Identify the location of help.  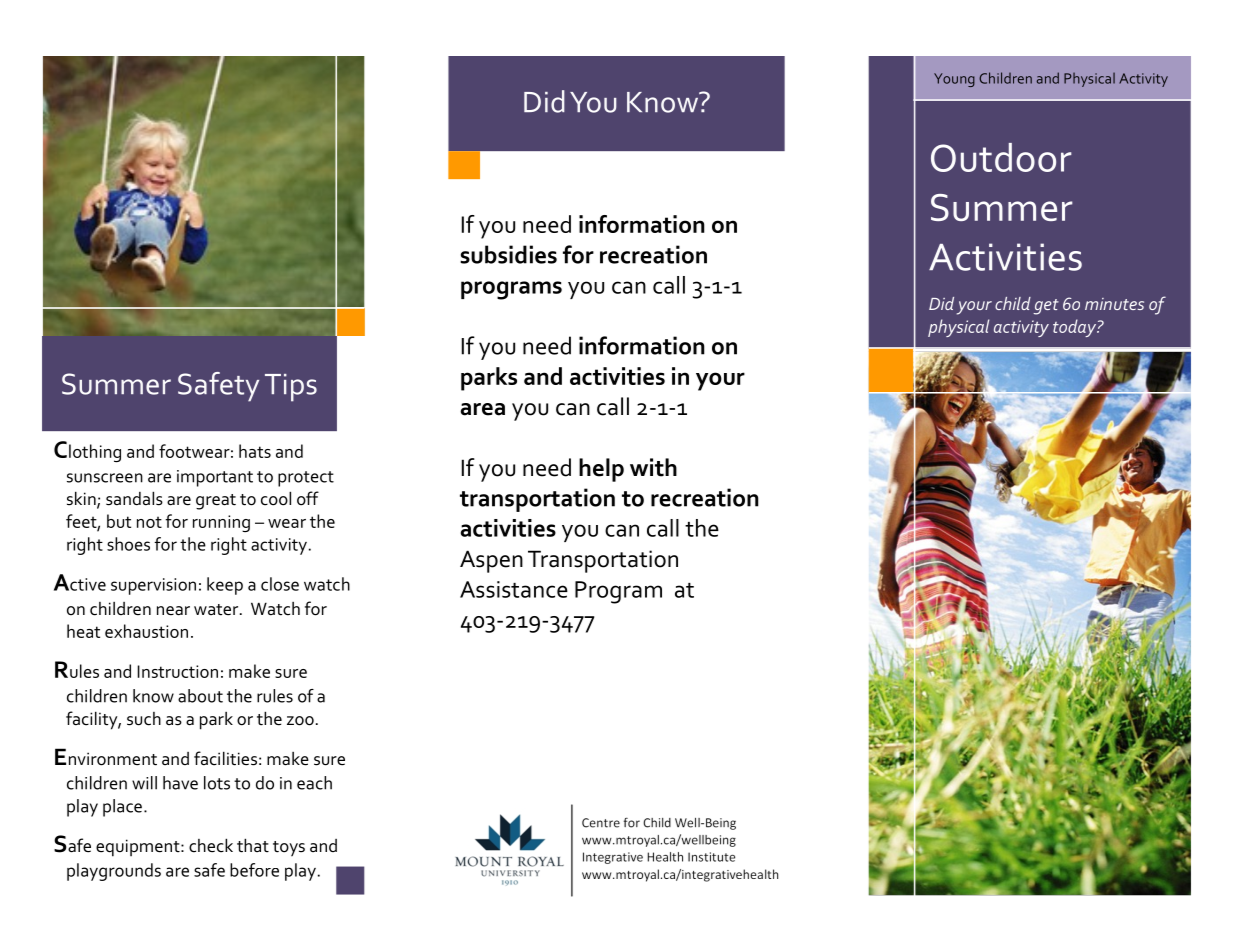
(601, 470).
